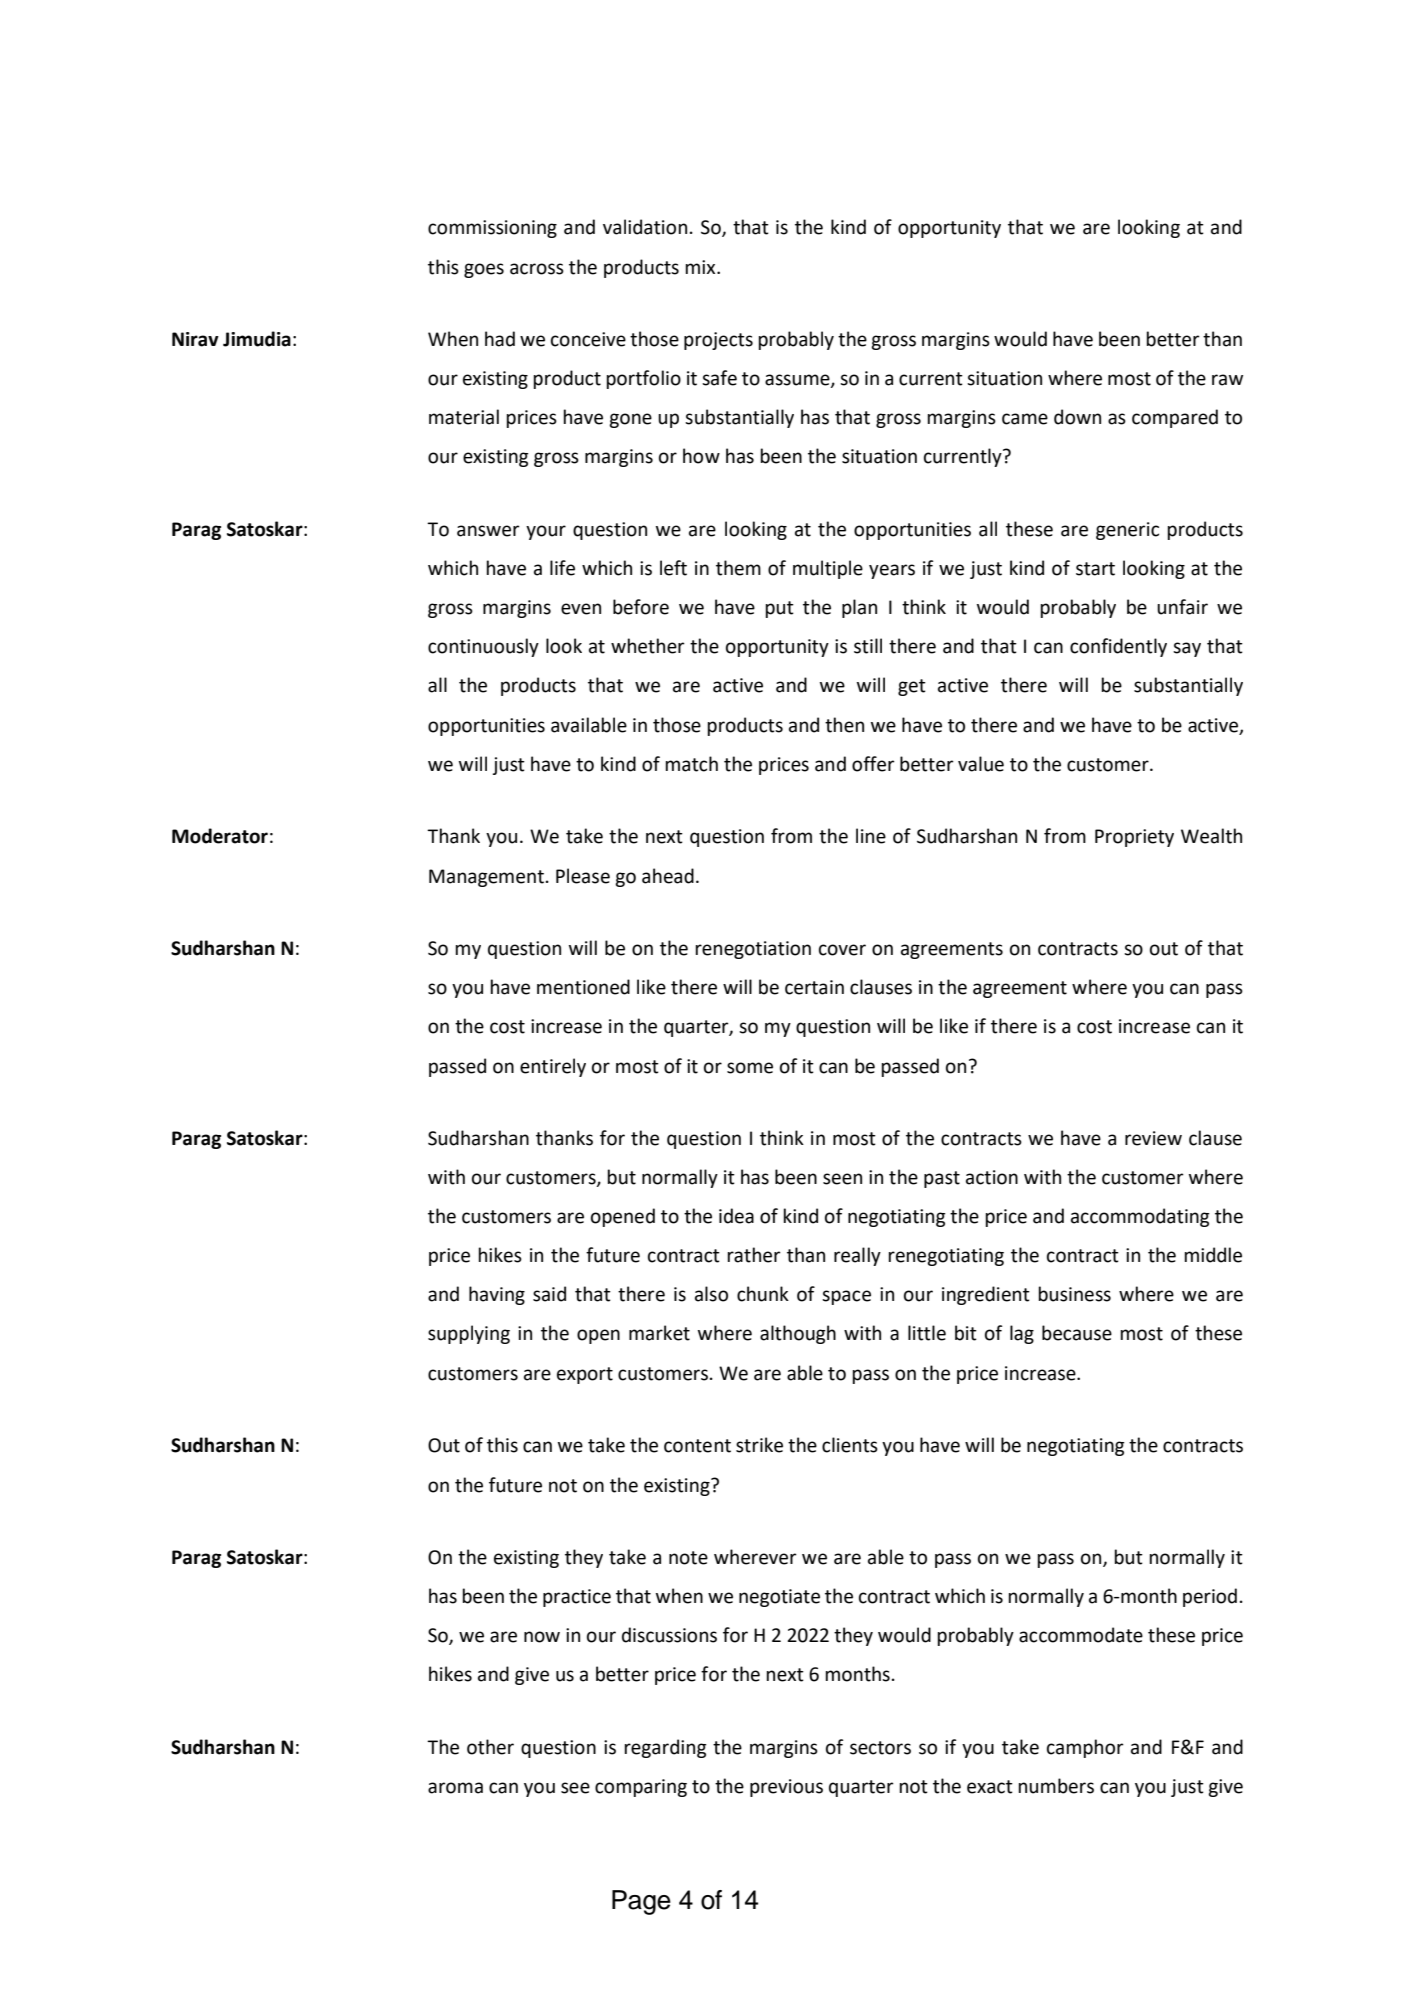  I want to click on because, so click(1077, 1333).
